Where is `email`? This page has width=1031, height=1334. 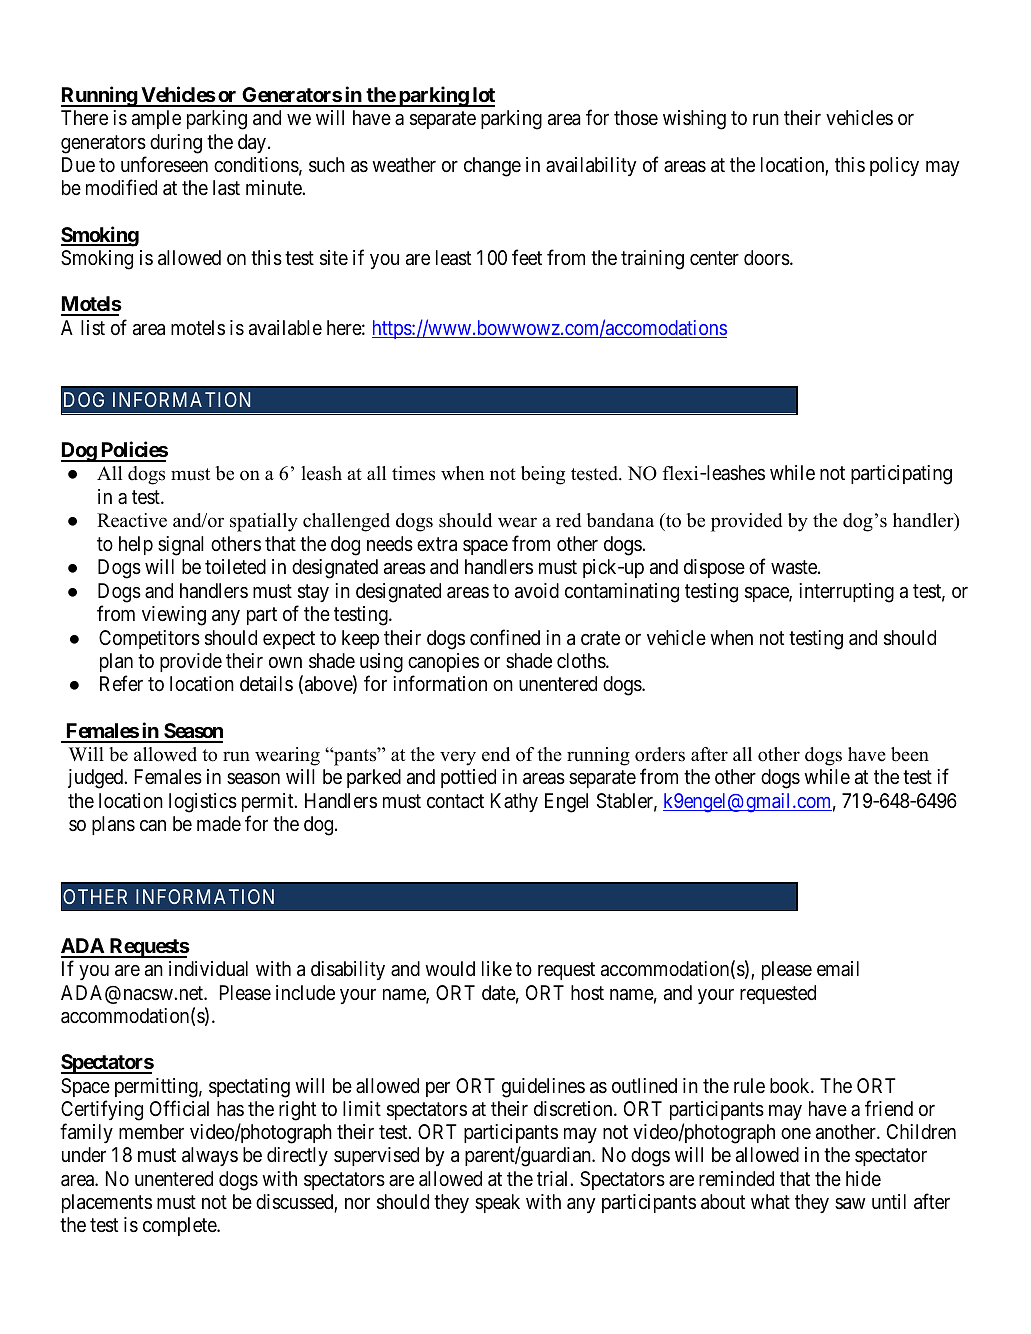 email is located at coordinates (838, 968).
